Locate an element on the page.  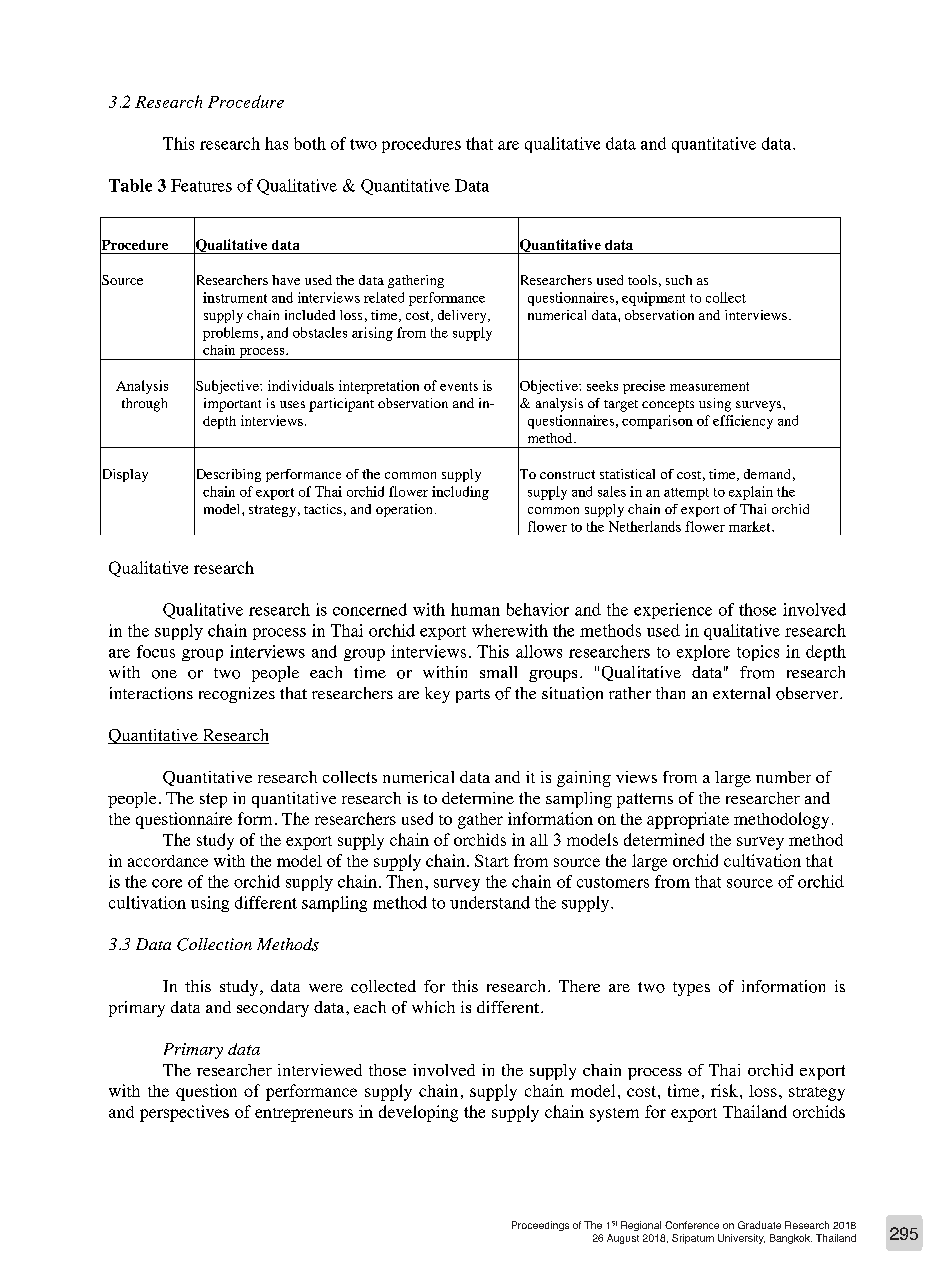
including is located at coordinates (460, 493).
